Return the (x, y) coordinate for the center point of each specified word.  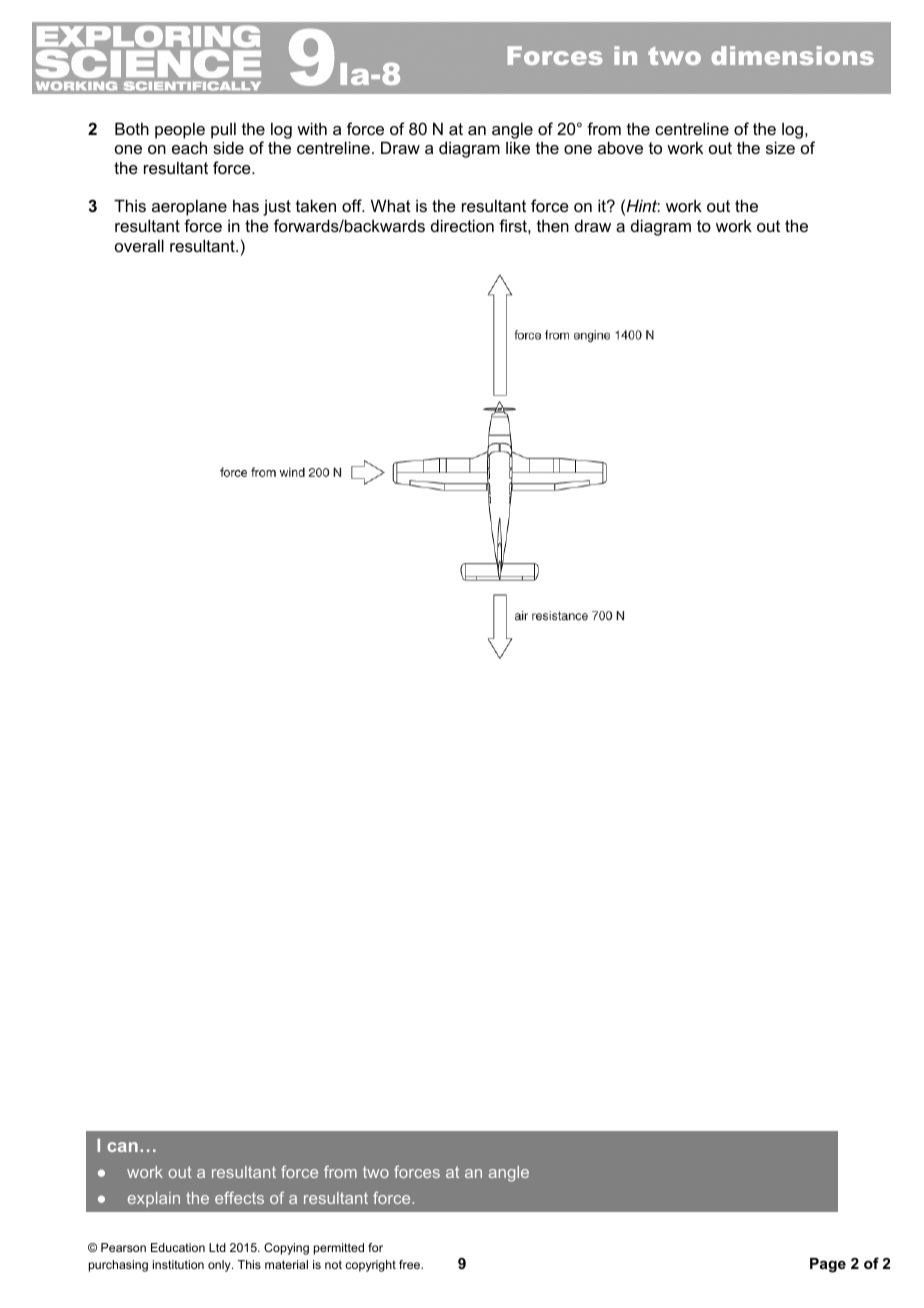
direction (462, 225)
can (122, 1147)
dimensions (793, 55)
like (518, 147)
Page (828, 1265)
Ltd (217, 1247)
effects (239, 1197)
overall (139, 245)
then (553, 226)
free (411, 1264)
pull (223, 130)
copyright (370, 1266)
